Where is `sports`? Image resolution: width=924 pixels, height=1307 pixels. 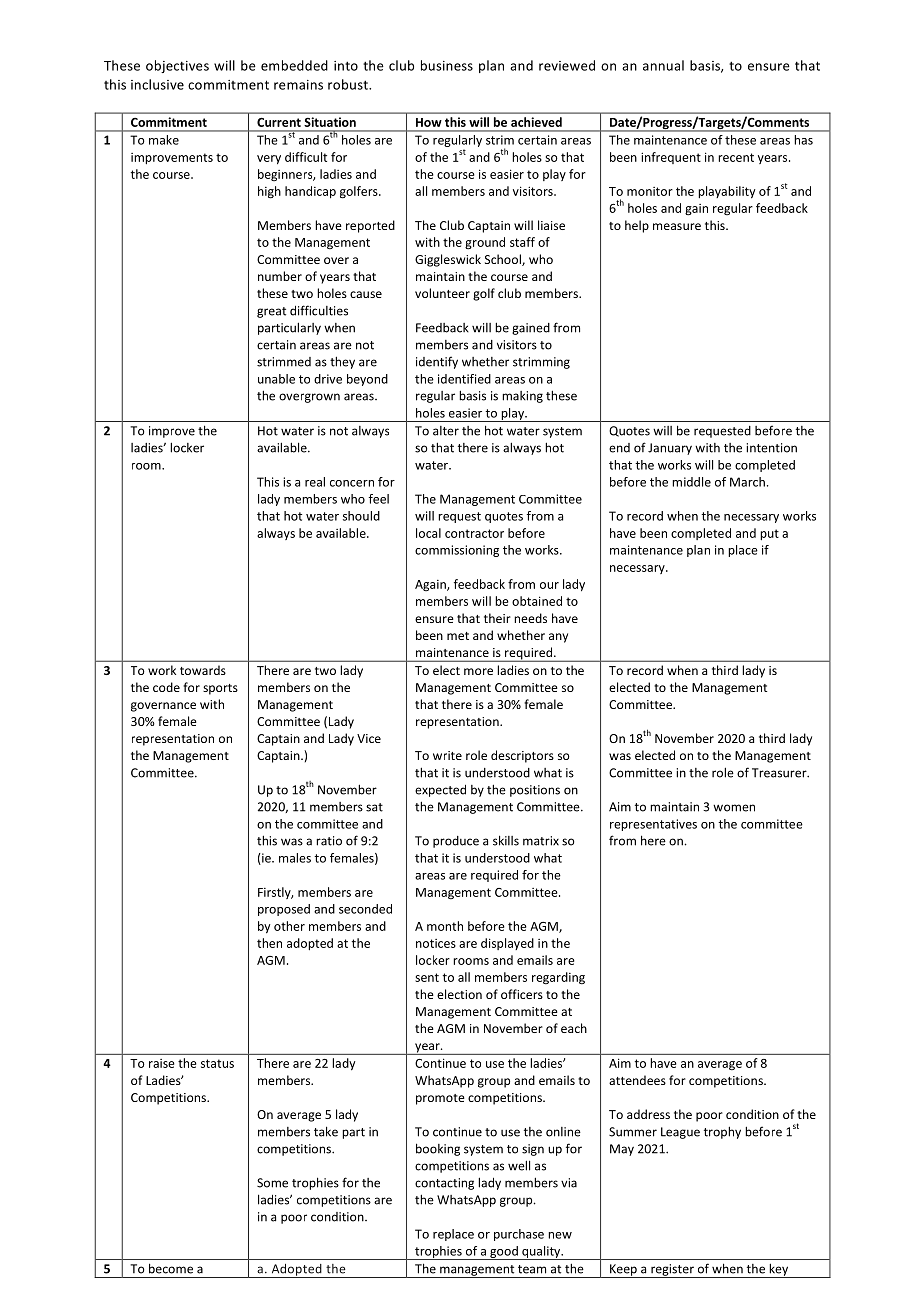
sports is located at coordinates (220, 689).
